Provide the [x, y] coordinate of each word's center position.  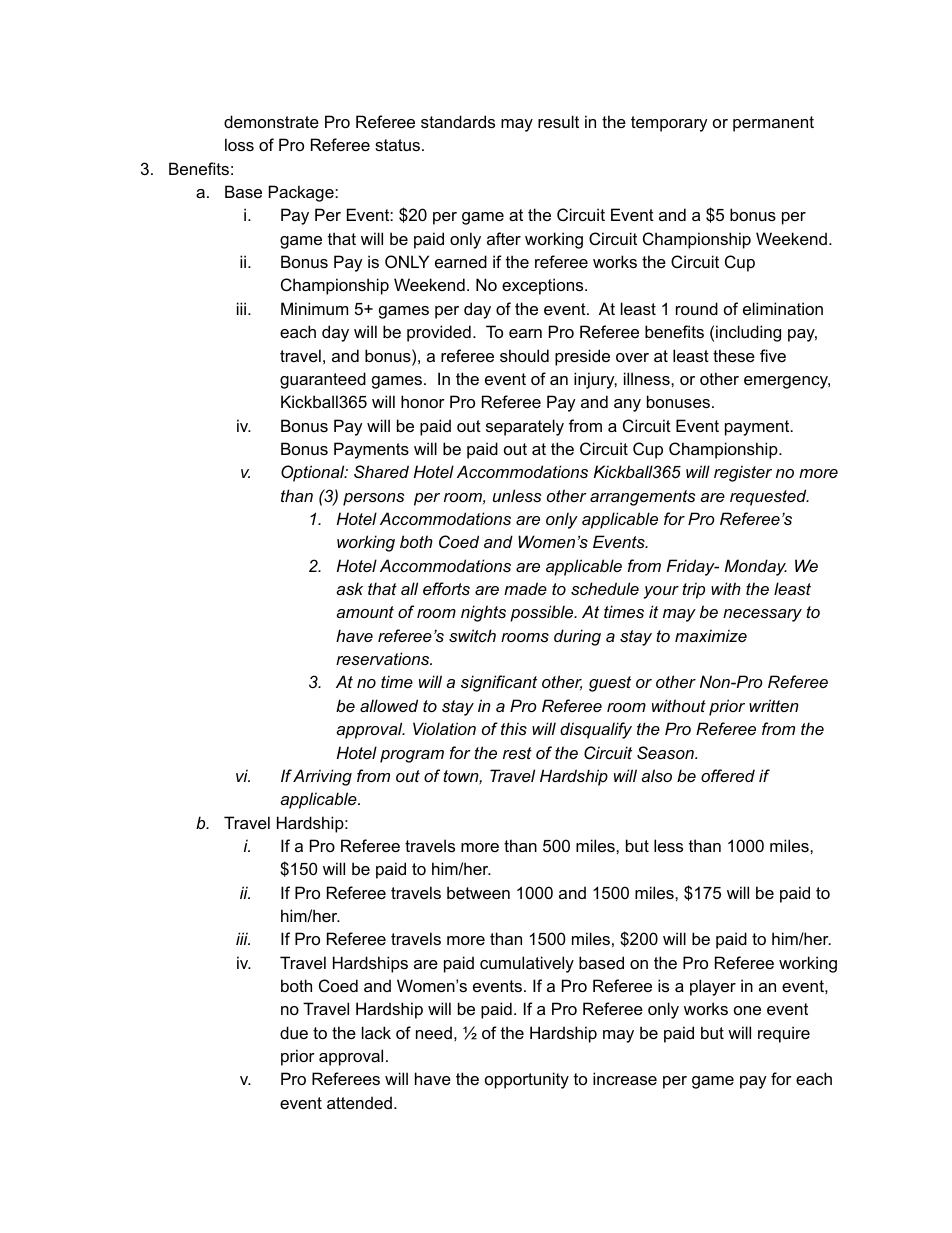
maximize [711, 635]
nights [483, 613]
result [558, 121]
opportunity [527, 1080]
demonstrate [271, 121]
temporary [669, 124]
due [294, 1032]
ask [349, 588]
